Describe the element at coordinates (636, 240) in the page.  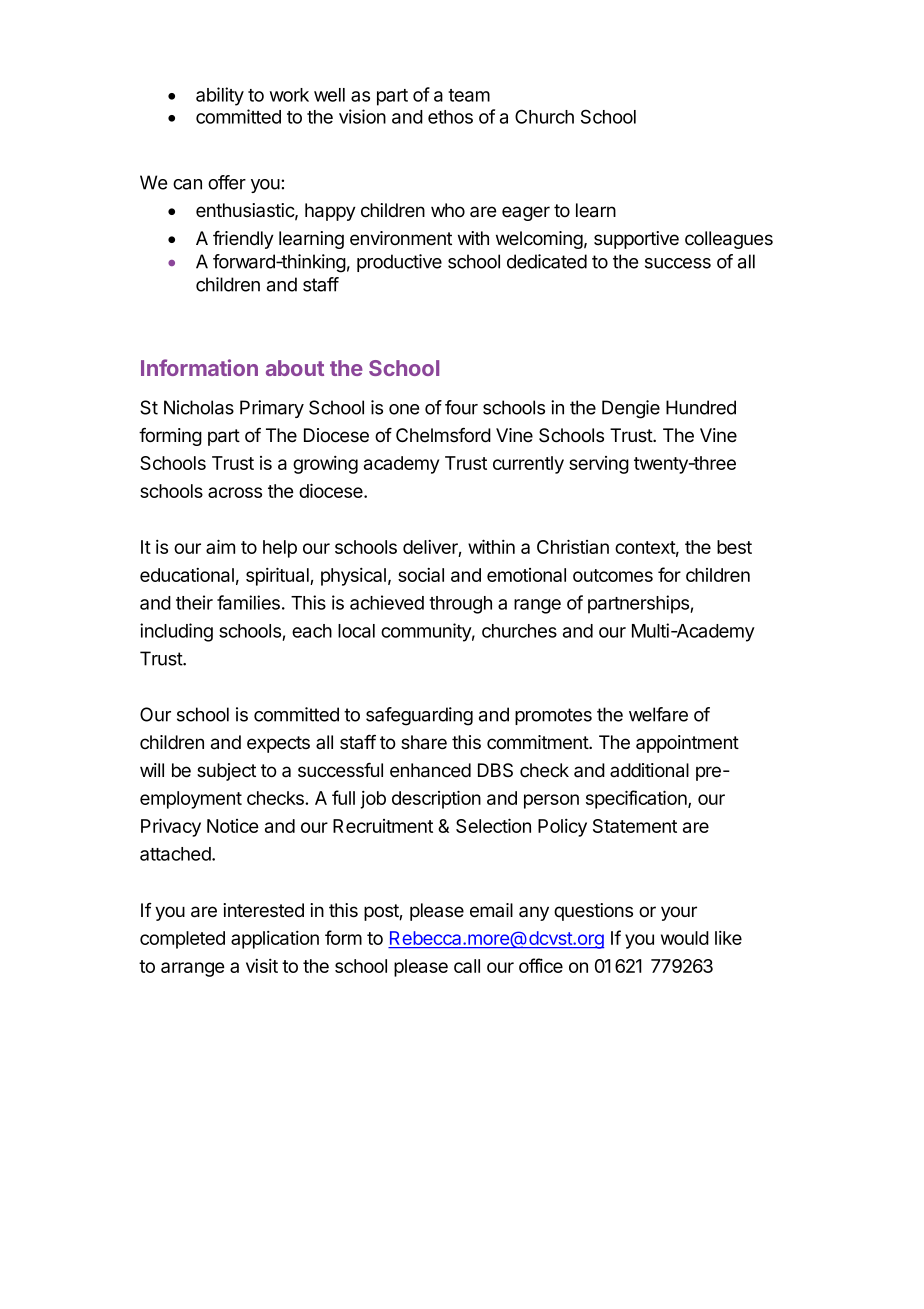
I see `supportive` at that location.
